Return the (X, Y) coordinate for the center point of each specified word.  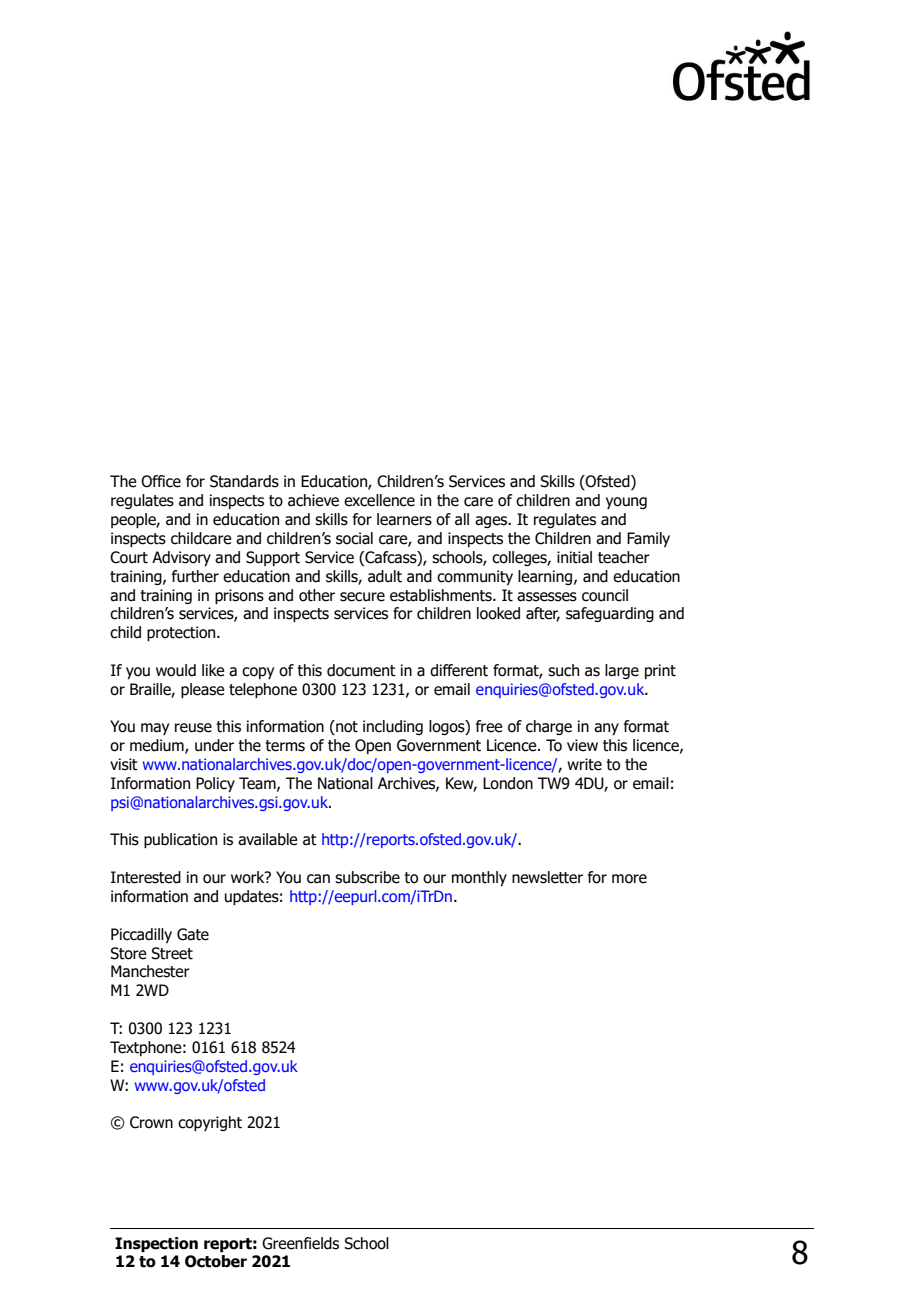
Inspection (156, 1244)
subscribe (367, 877)
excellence (379, 500)
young (626, 503)
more (629, 879)
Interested (146, 877)
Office (161, 481)
